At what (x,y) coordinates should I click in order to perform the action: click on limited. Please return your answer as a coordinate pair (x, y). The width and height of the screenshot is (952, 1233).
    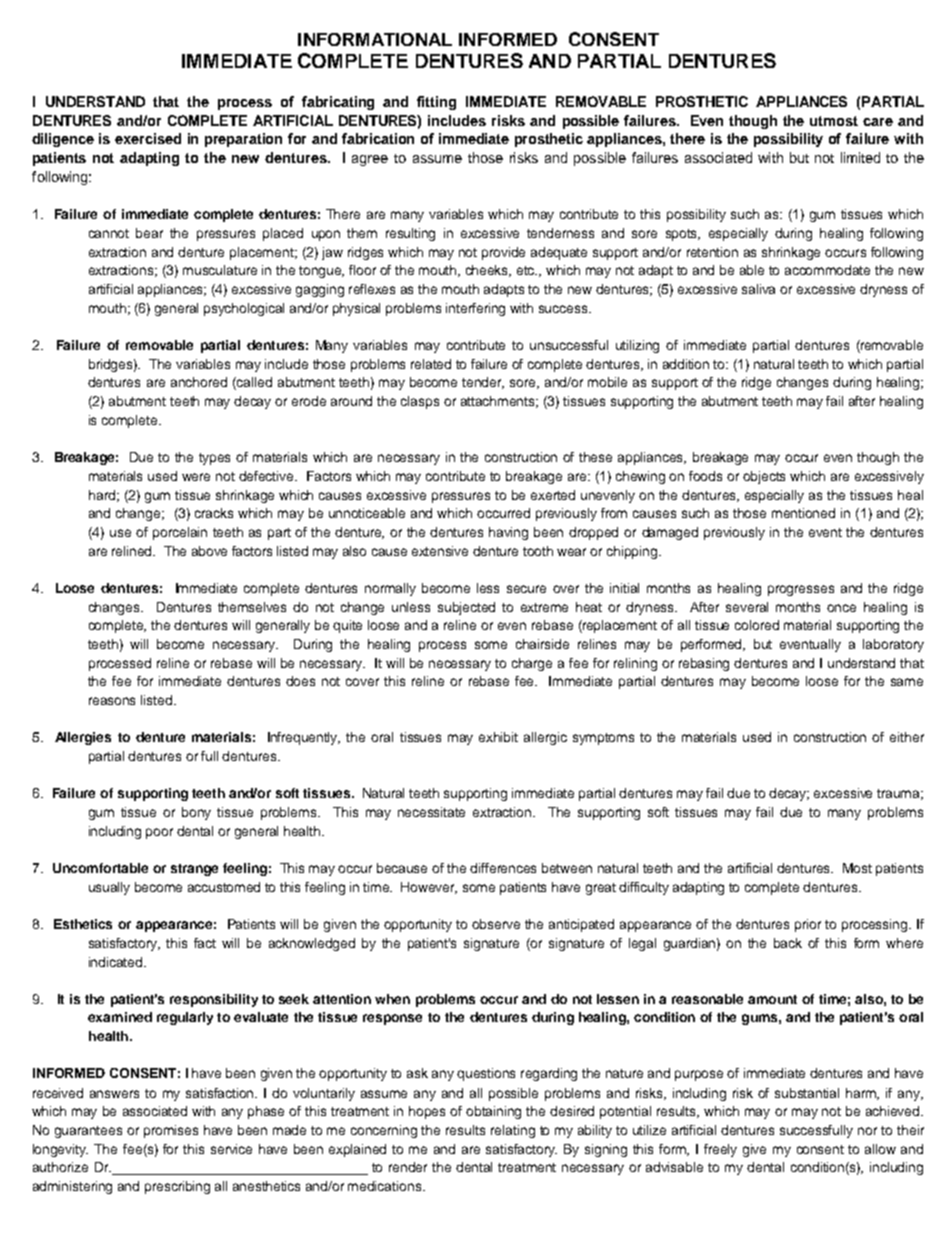
    Looking at the image, I should click on (860, 157).
